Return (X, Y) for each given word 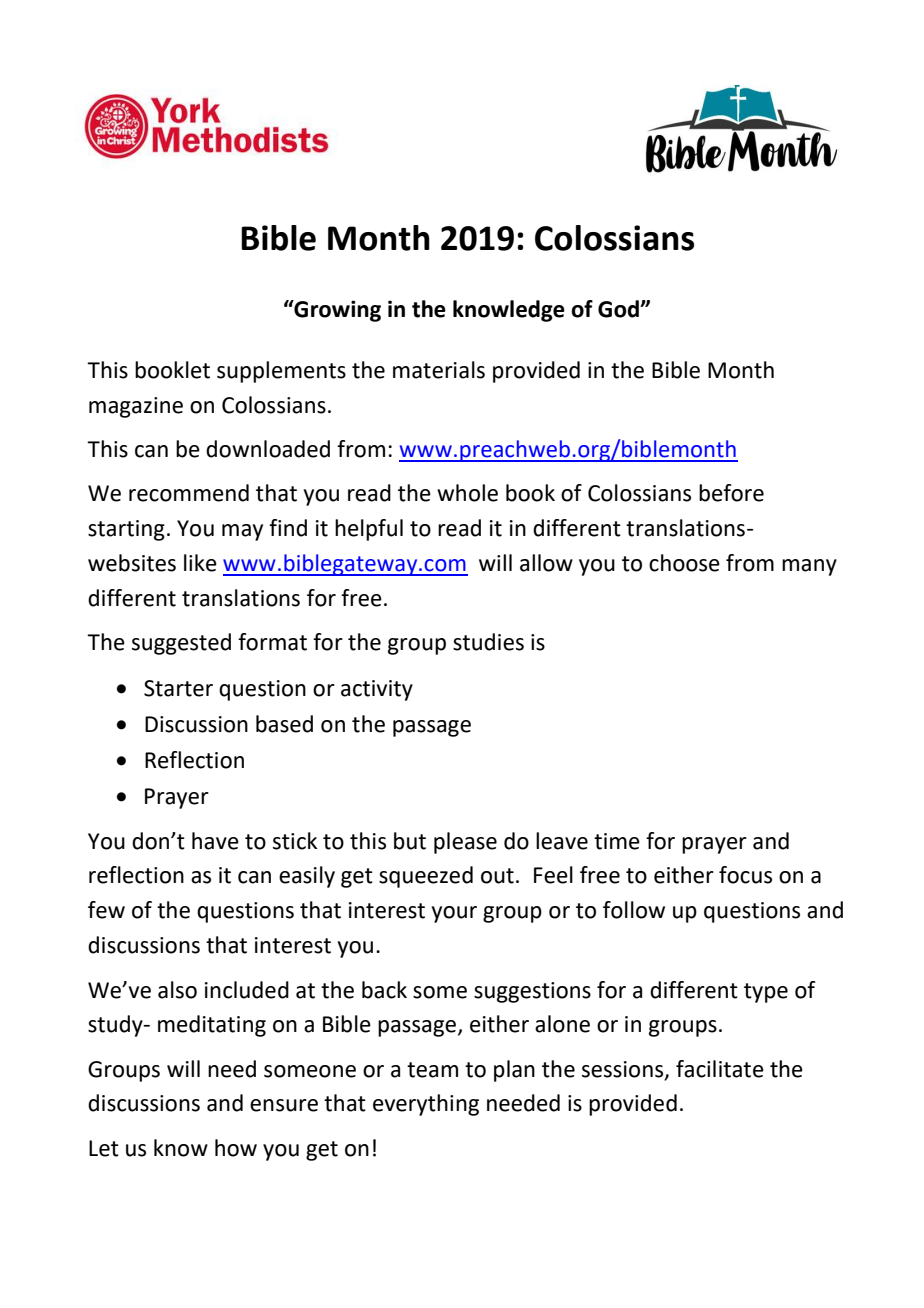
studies (488, 642)
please (465, 843)
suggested (181, 644)
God (619, 309)
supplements (281, 372)
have (215, 841)
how (236, 1148)
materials (439, 370)
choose (684, 563)
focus (745, 875)
